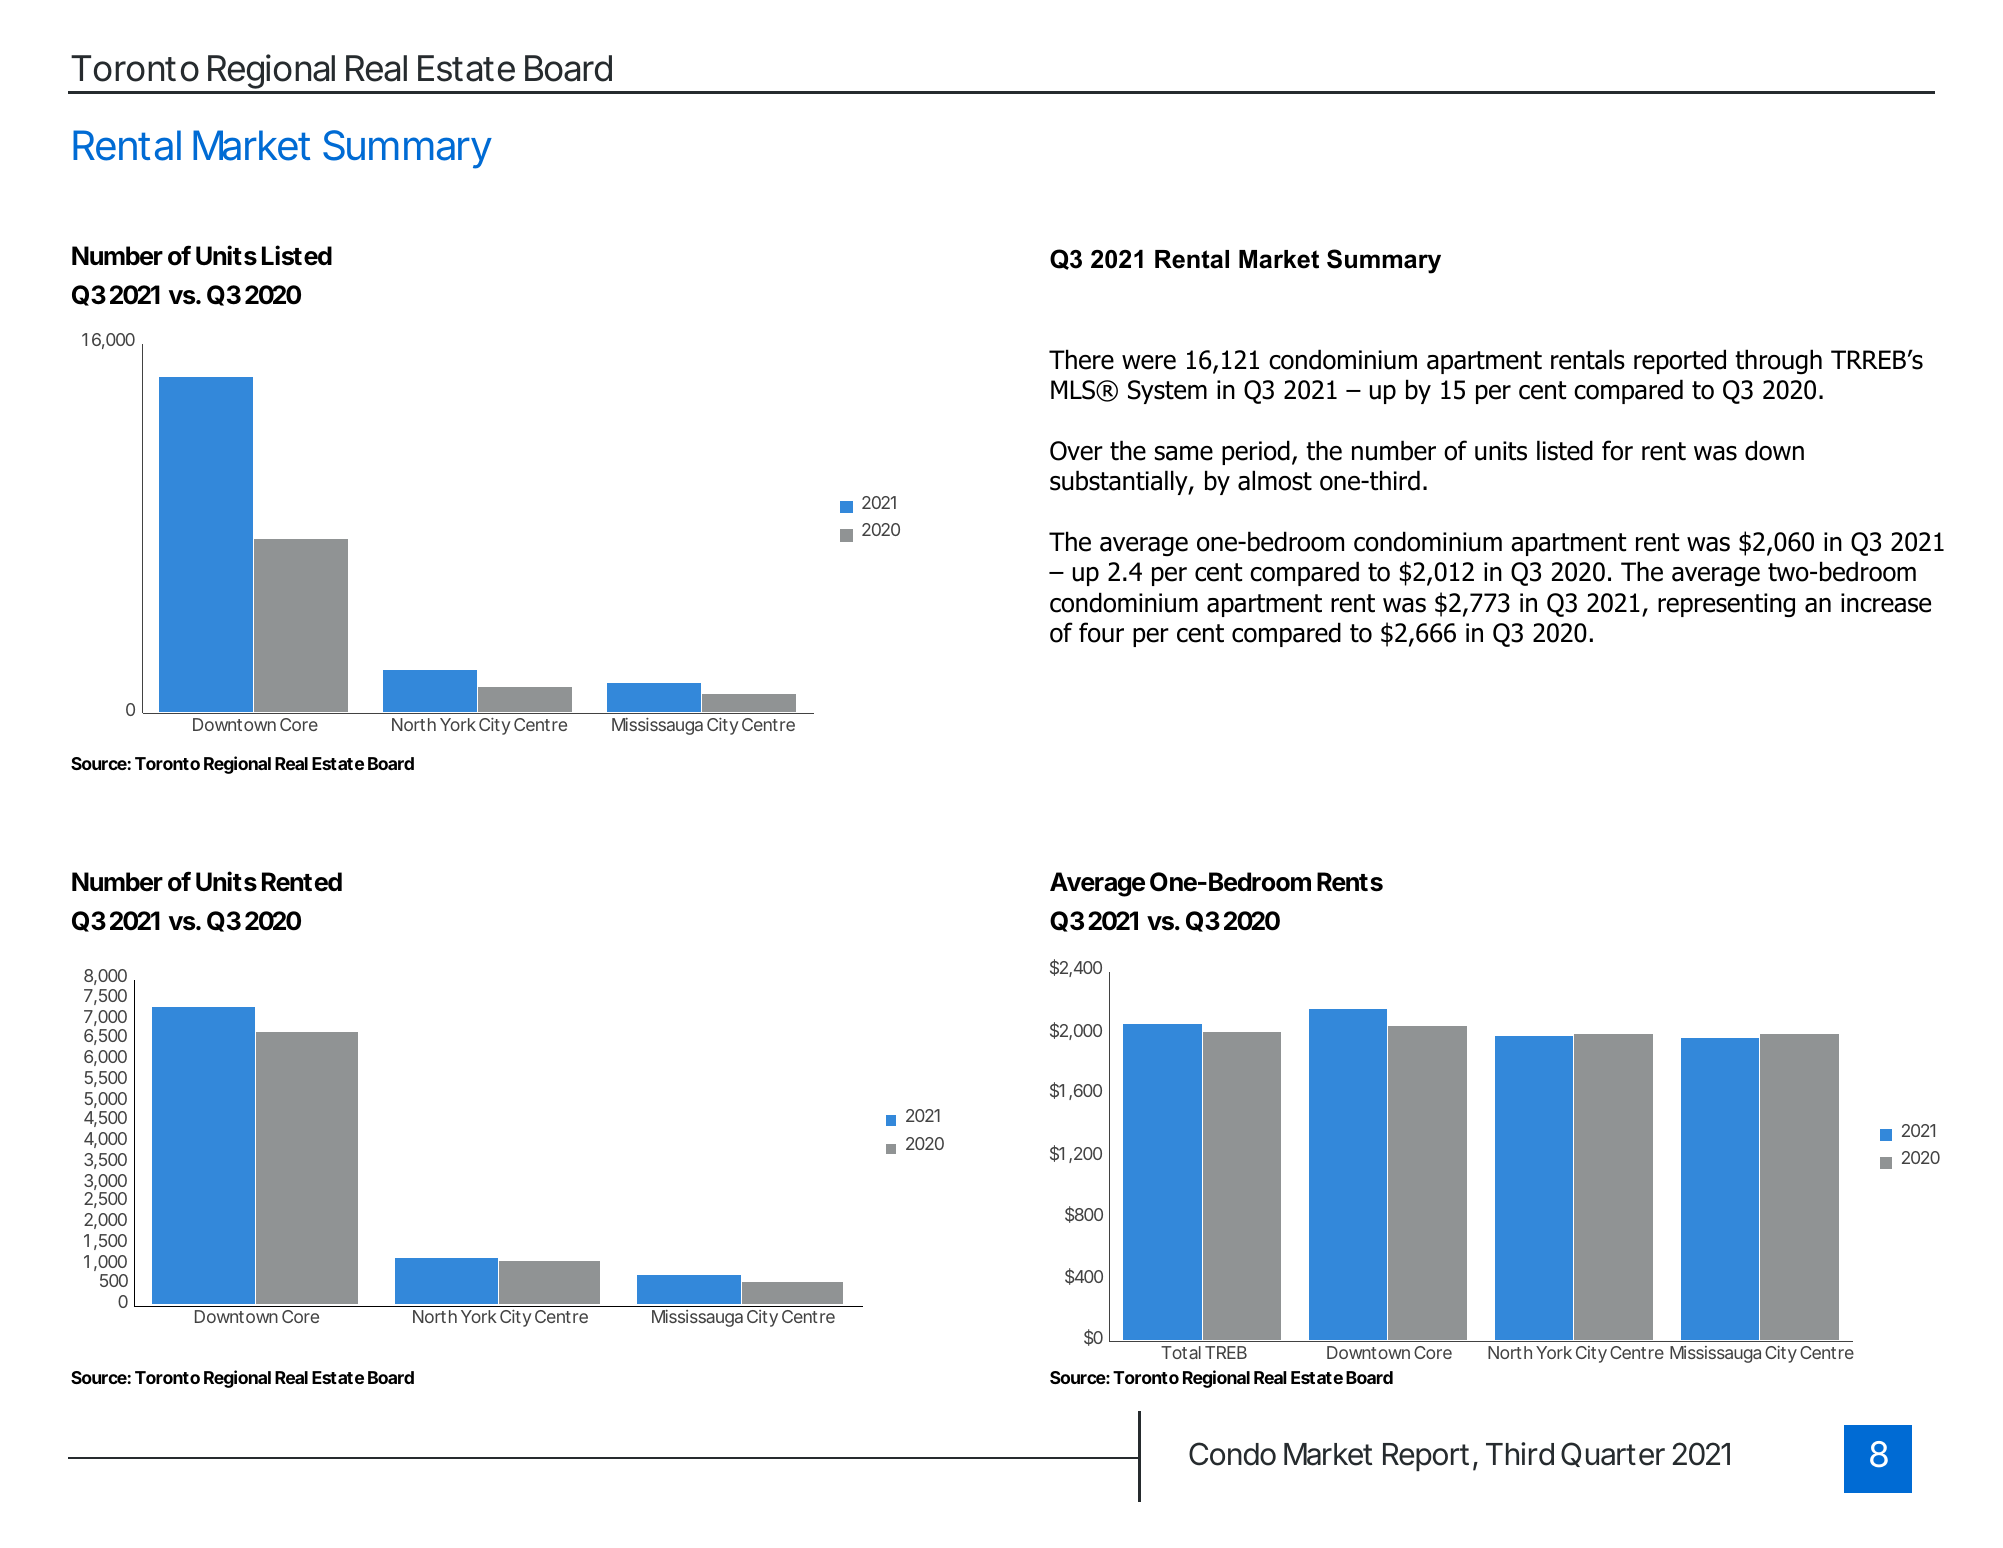  Describe the element at coordinates (1886, 603) in the screenshot. I see `increase` at that location.
